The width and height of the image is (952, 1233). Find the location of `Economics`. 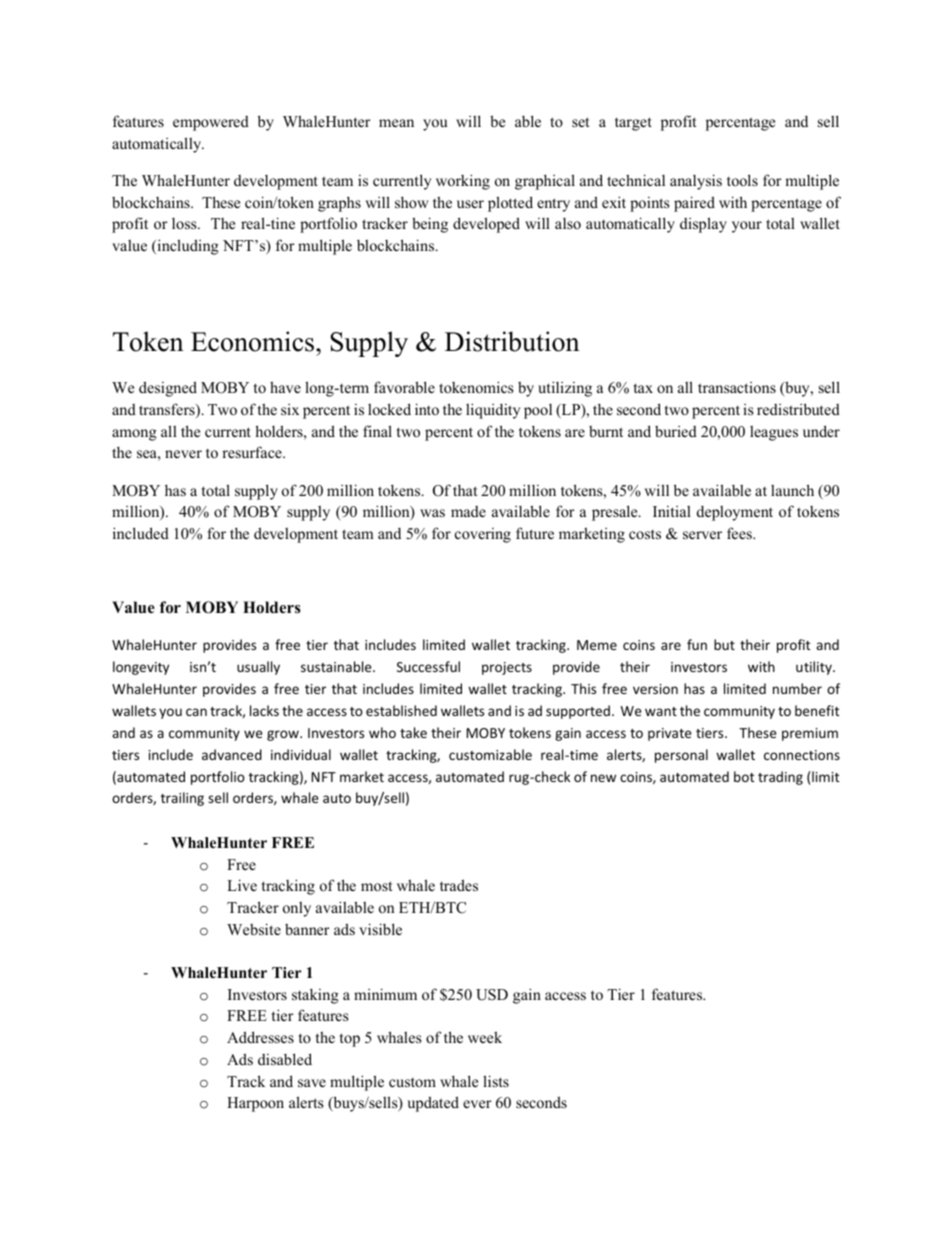

Economics is located at coordinates (254, 341).
